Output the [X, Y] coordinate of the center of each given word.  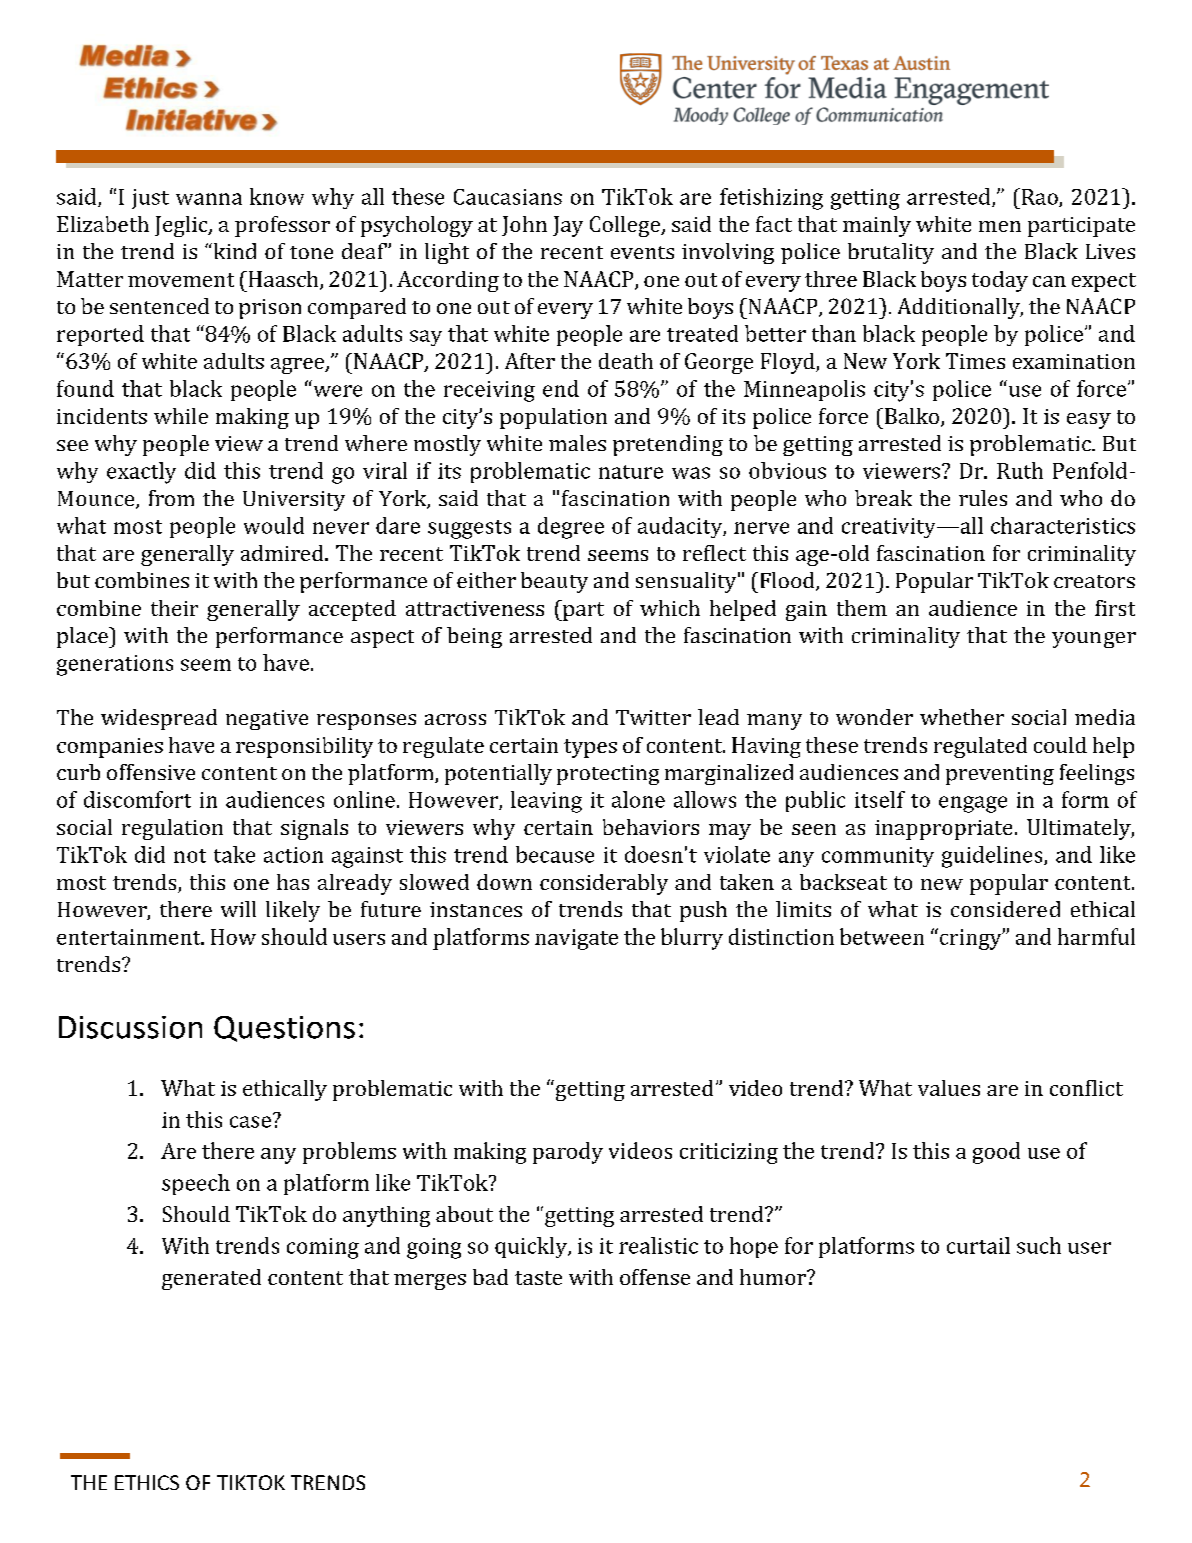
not [190, 856]
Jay [568, 226]
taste [538, 1278]
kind [233, 251]
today [1000, 281]
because [555, 854]
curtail [978, 1245]
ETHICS [147, 1482]
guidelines [993, 857]
